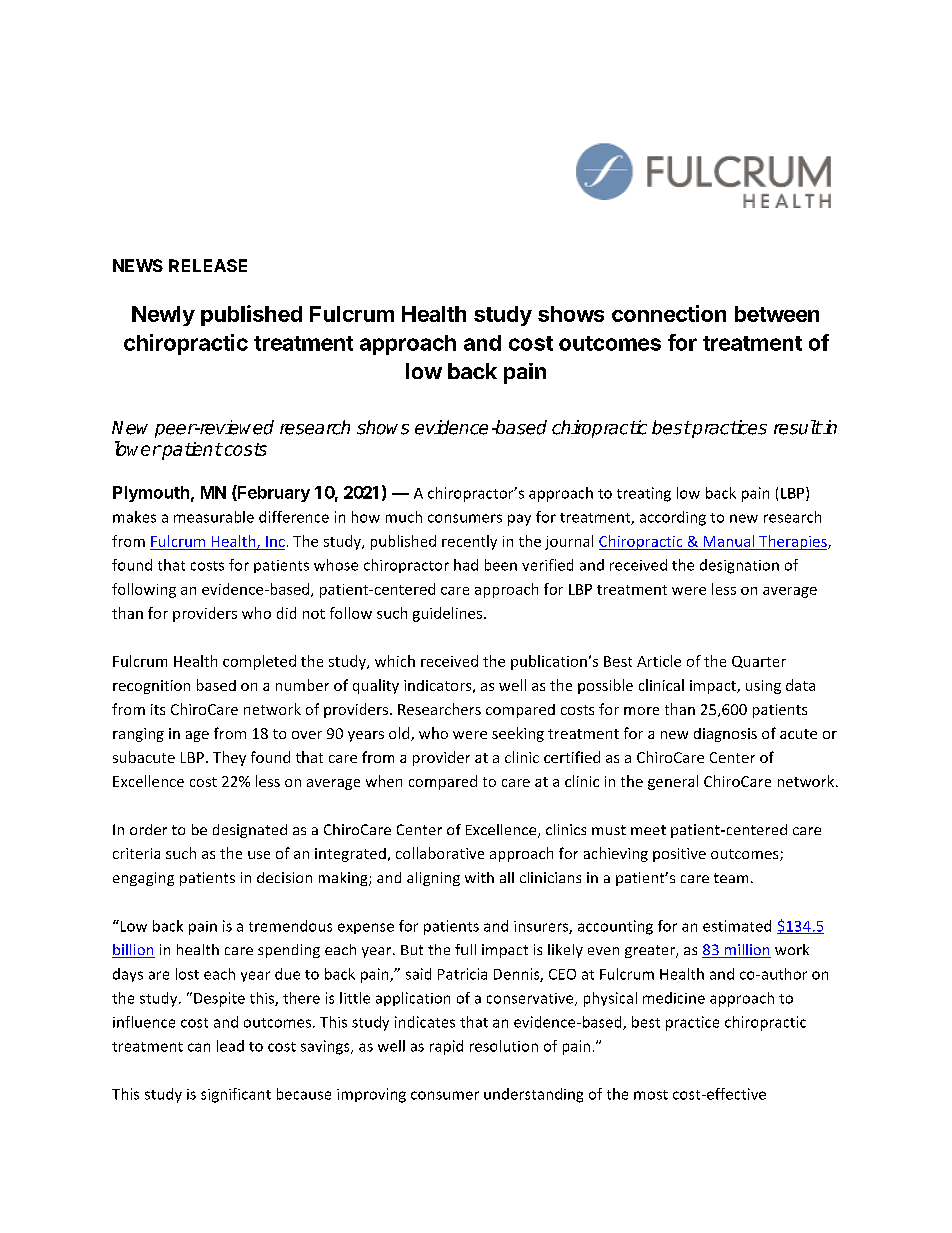 This document has width=952, height=1233. What do you see at coordinates (214, 517) in the document?
I see `measurable` at bounding box center [214, 517].
